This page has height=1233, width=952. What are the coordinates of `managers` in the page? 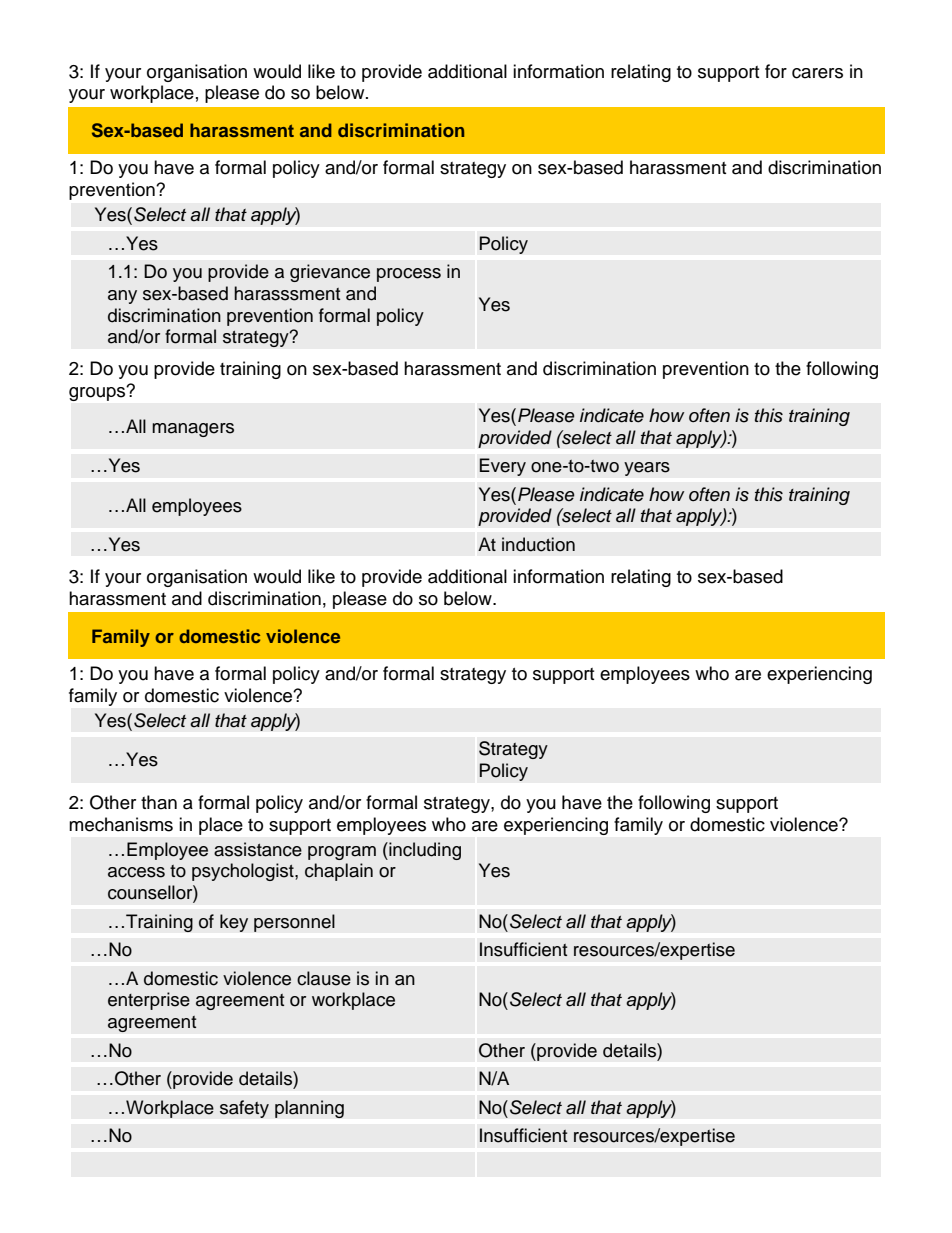 It's located at (193, 430).
